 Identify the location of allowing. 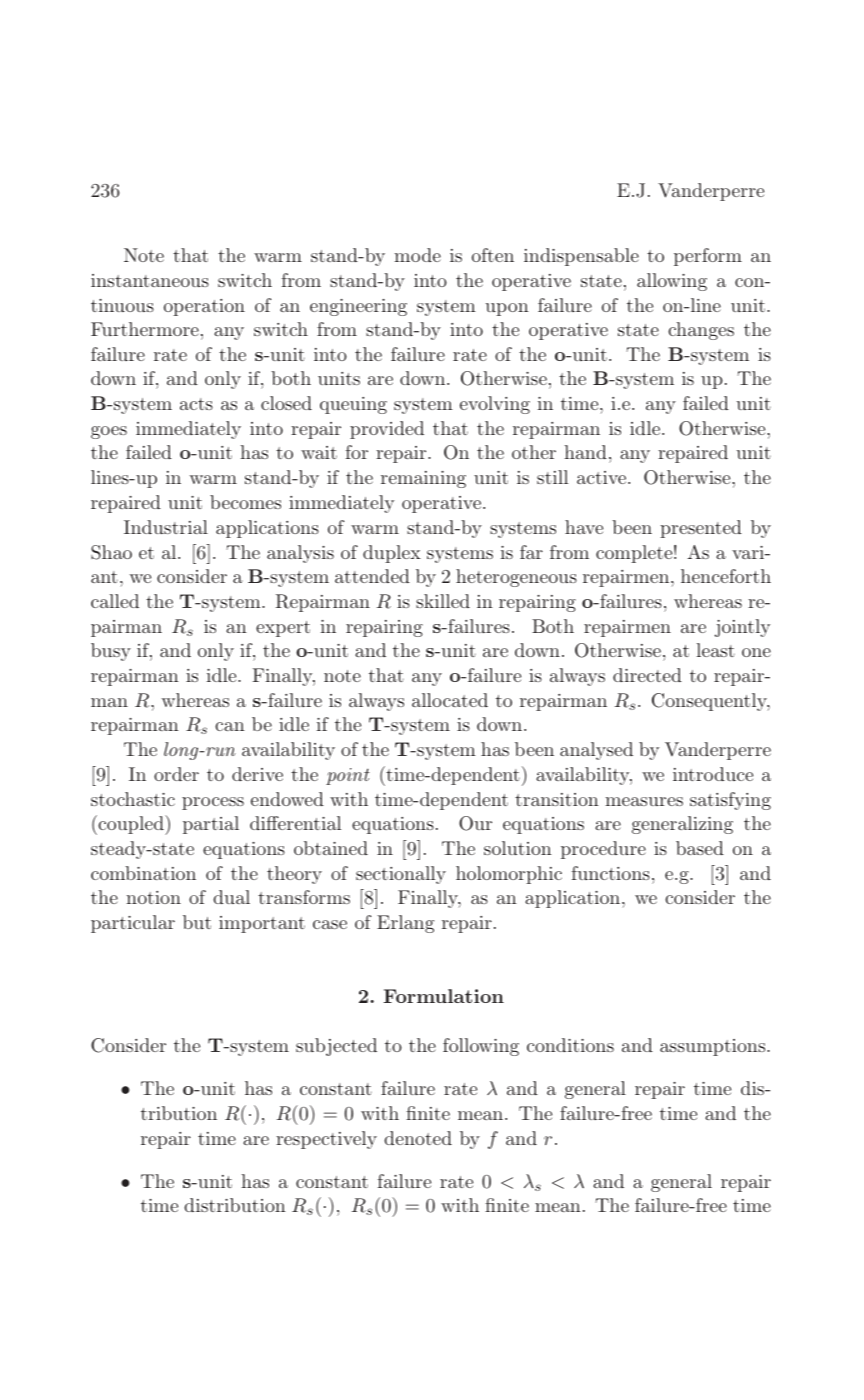
(672, 282).
